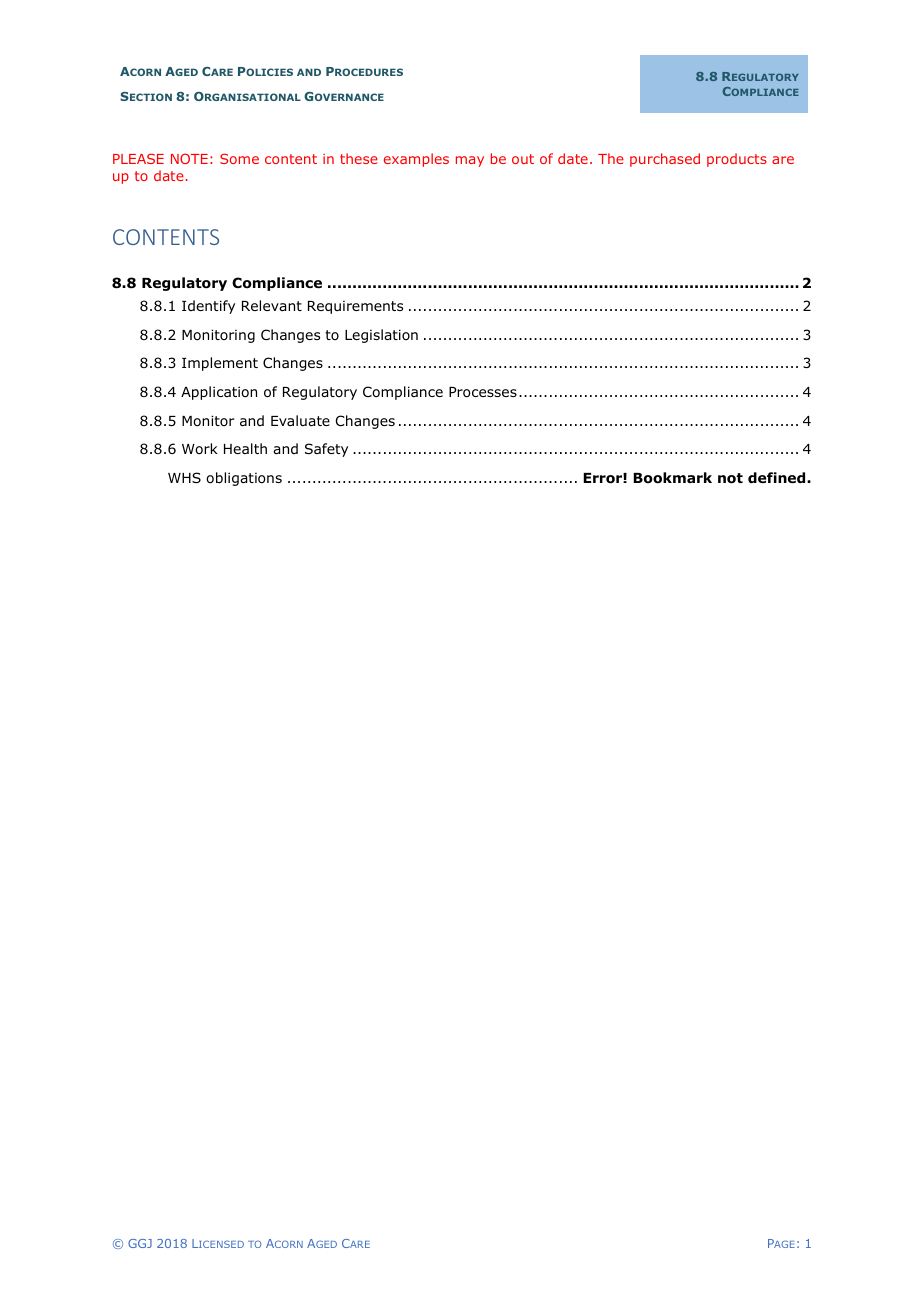  What do you see at coordinates (778, 477) in the screenshot?
I see `defined` at bounding box center [778, 477].
